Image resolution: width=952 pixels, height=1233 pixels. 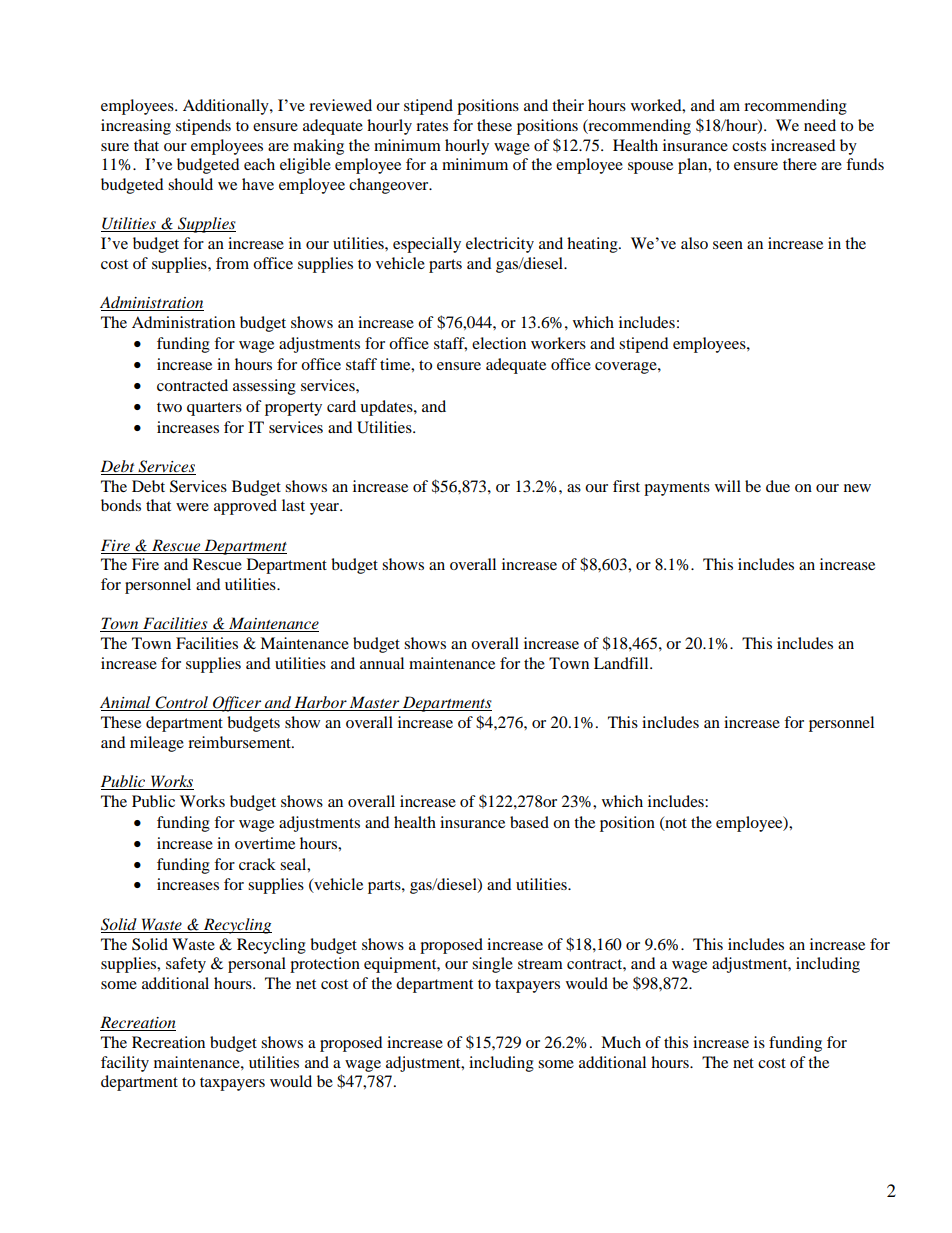 What do you see at coordinates (432, 126) in the image?
I see `rates` at bounding box center [432, 126].
